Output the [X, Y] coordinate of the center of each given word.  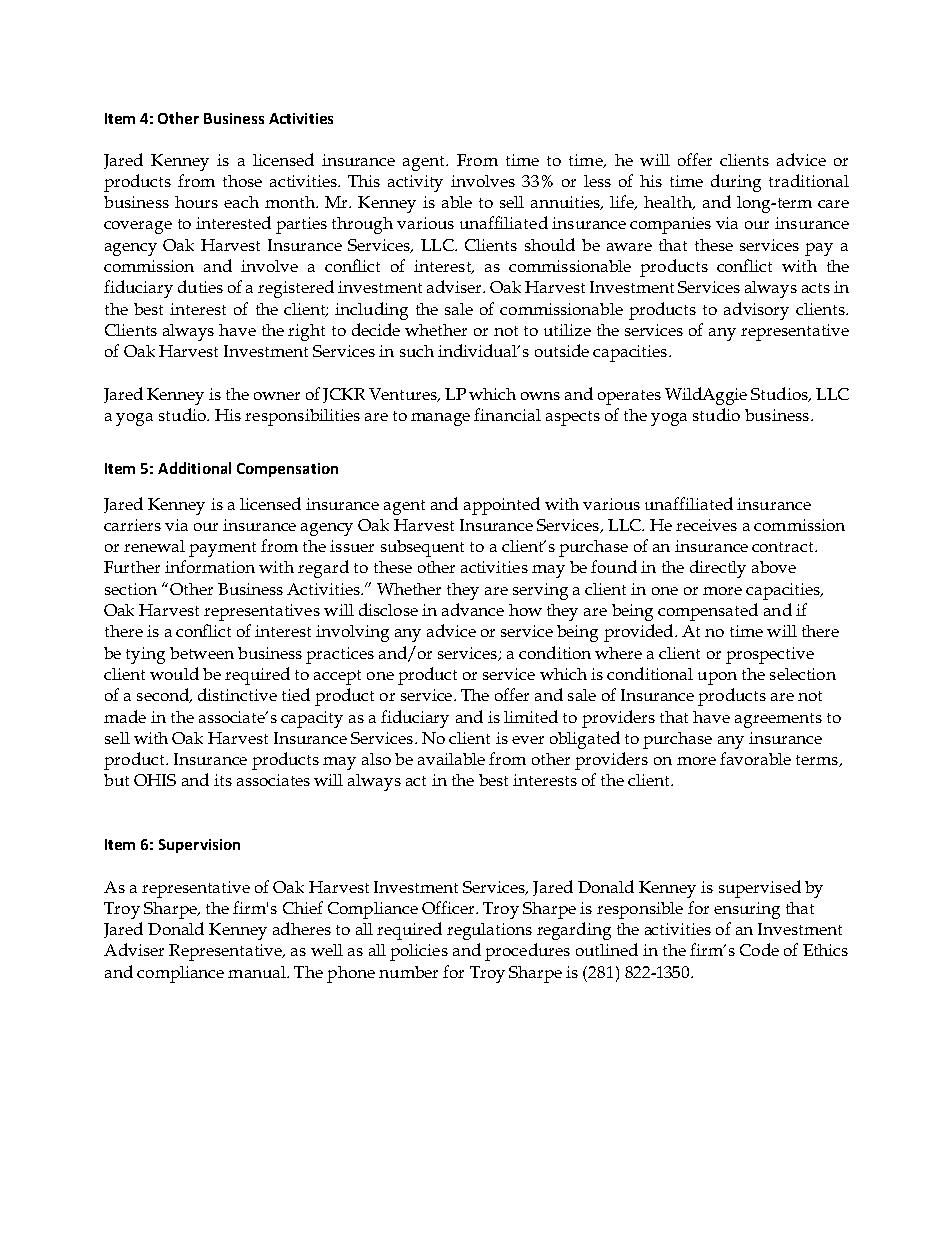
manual [258, 972]
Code [759, 949]
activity [415, 183]
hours [196, 202]
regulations [489, 931]
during [736, 183]
